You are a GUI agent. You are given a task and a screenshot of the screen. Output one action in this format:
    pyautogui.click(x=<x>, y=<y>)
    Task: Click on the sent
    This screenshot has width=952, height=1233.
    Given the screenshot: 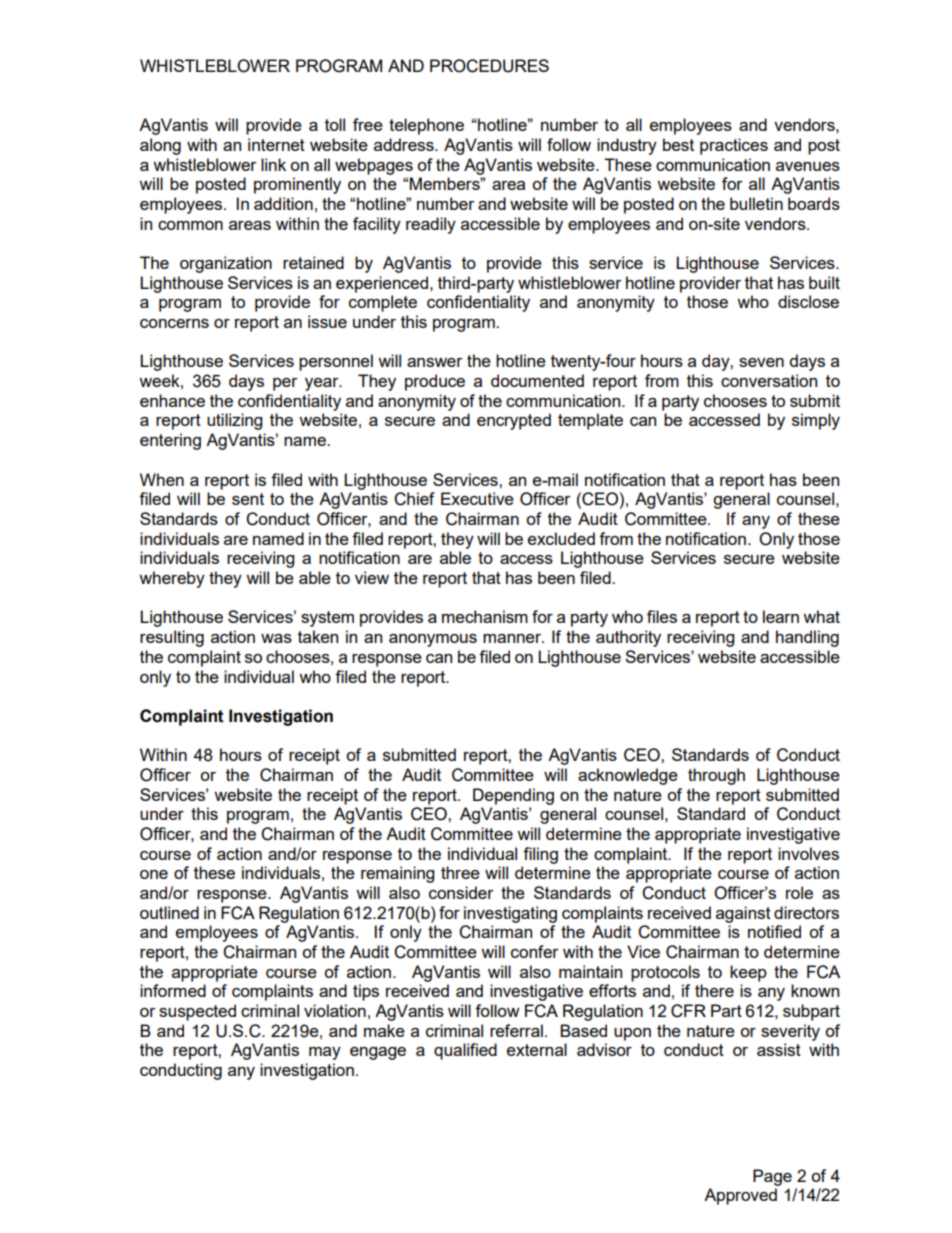 What is the action you would take?
    pyautogui.click(x=248, y=499)
